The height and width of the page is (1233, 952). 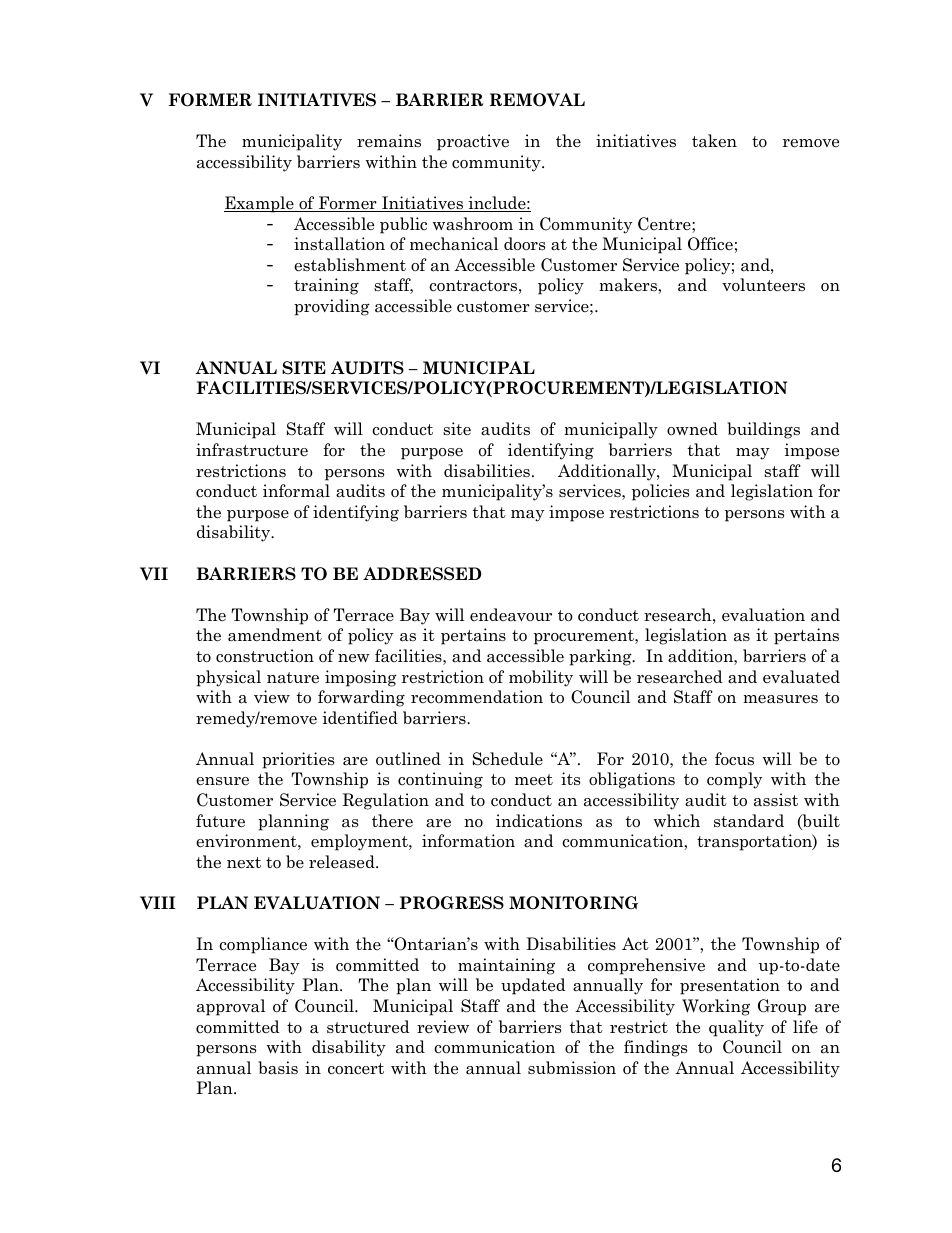 I want to click on taken, so click(x=714, y=141).
